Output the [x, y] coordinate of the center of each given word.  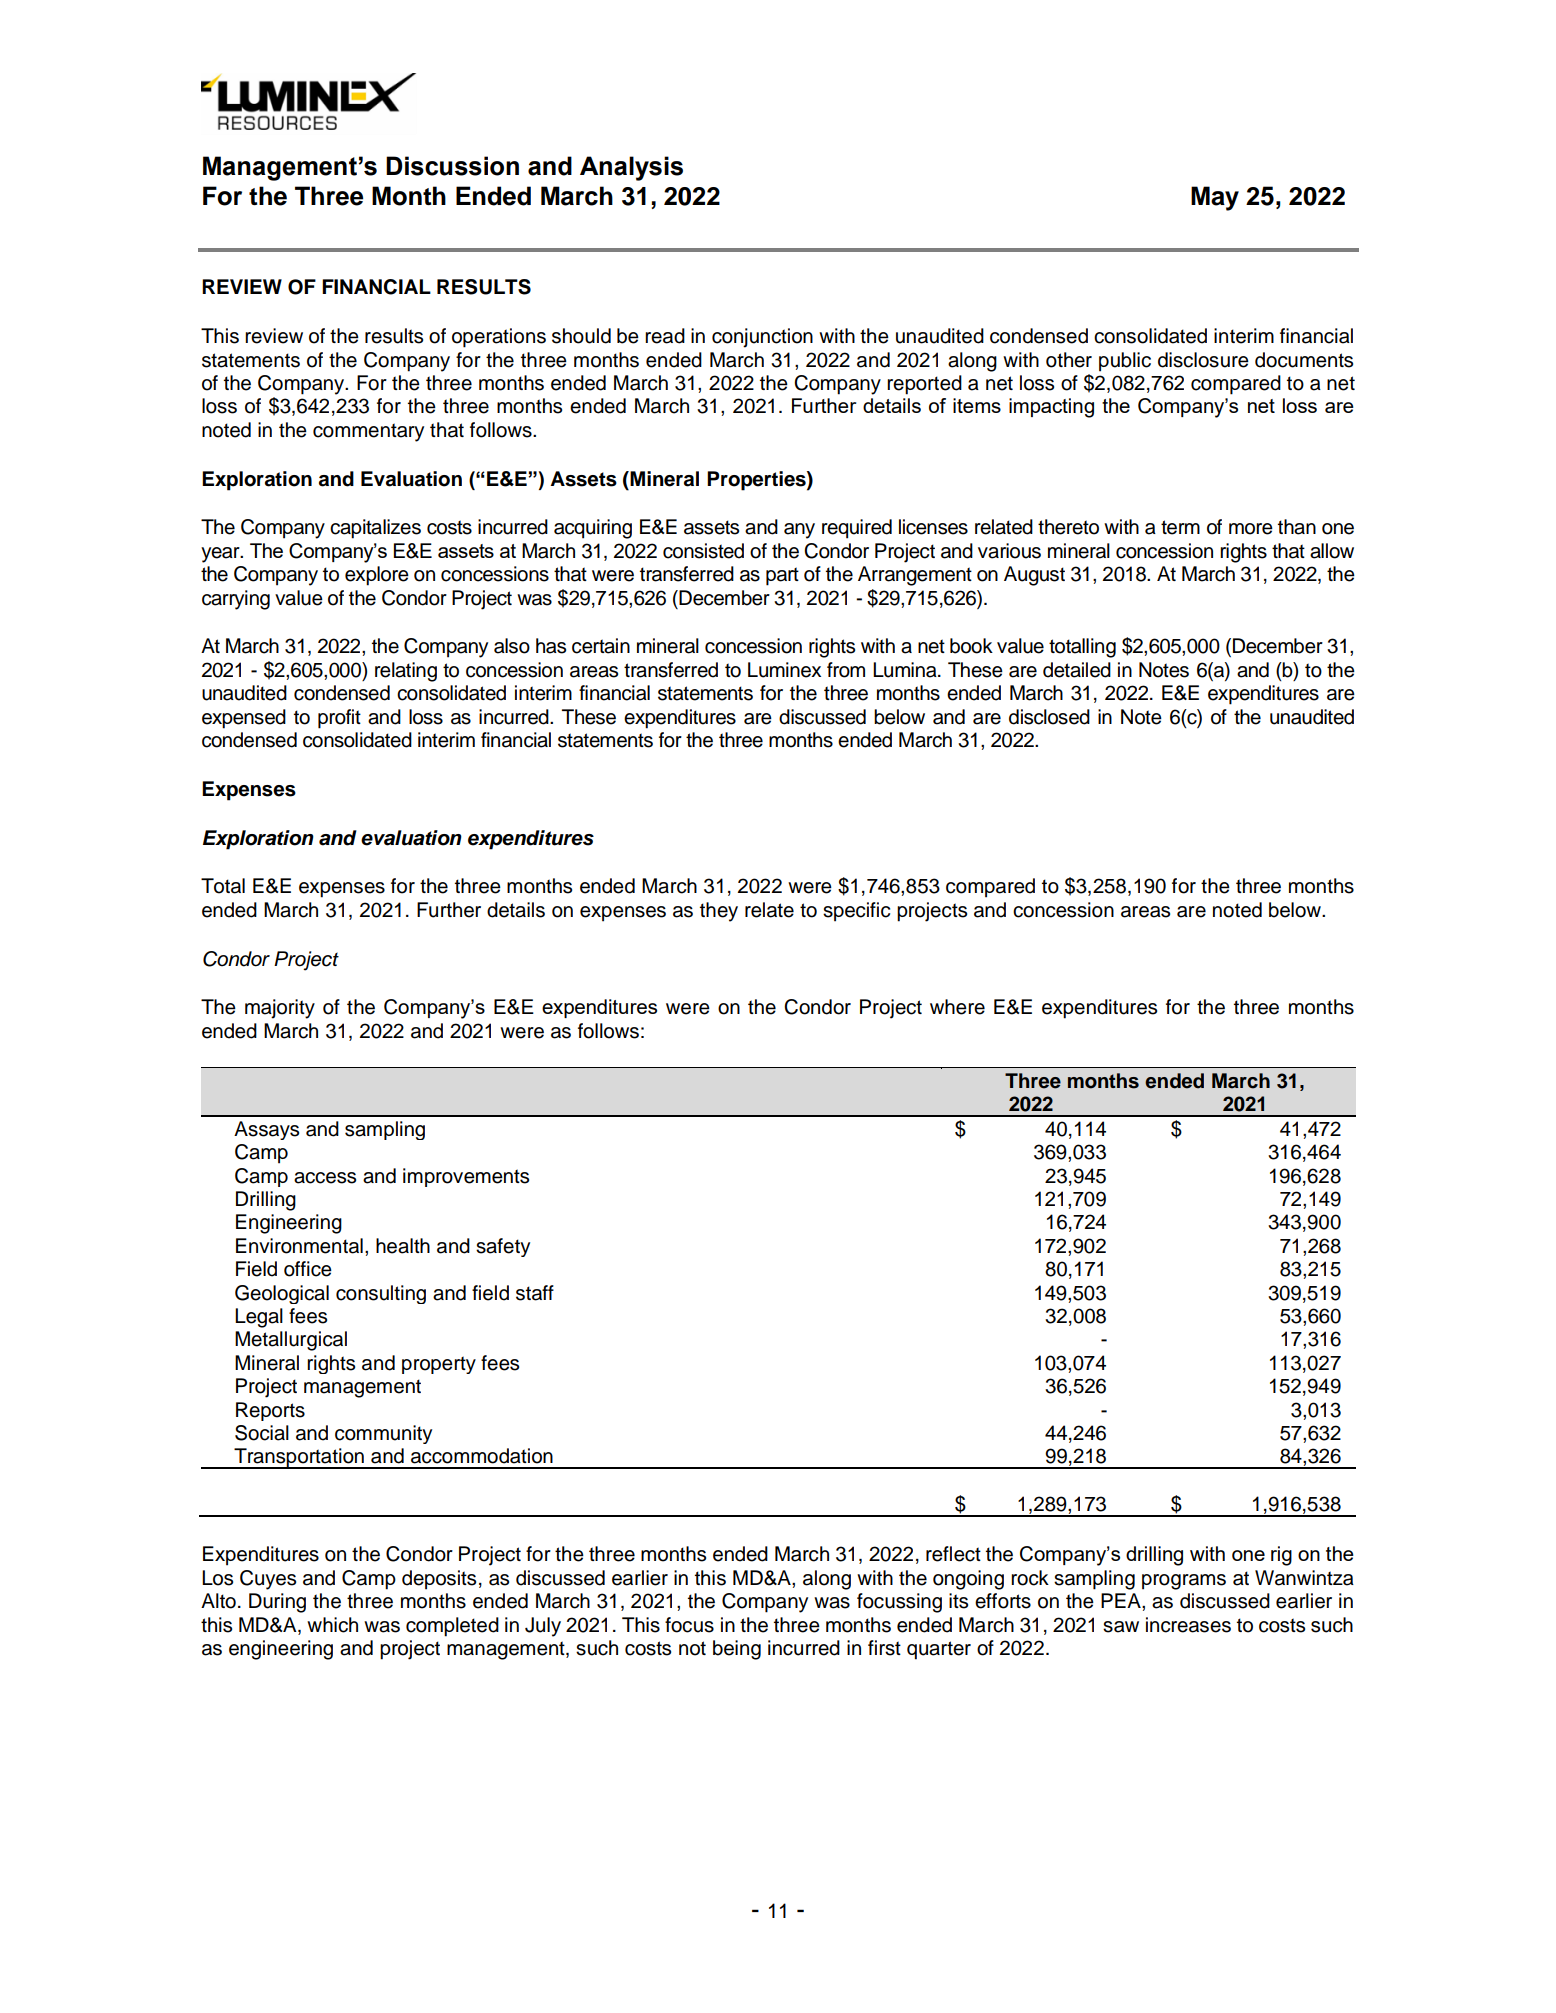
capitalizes [375, 529]
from [846, 670]
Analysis [631, 168]
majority [280, 1009]
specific [856, 912]
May [1215, 198]
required [857, 529]
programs [1184, 1582]
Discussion [452, 166]
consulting [381, 1294]
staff [535, 1293]
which [332, 1625]
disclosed [1049, 717]
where [957, 1007]
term [1180, 527]
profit [339, 719]
